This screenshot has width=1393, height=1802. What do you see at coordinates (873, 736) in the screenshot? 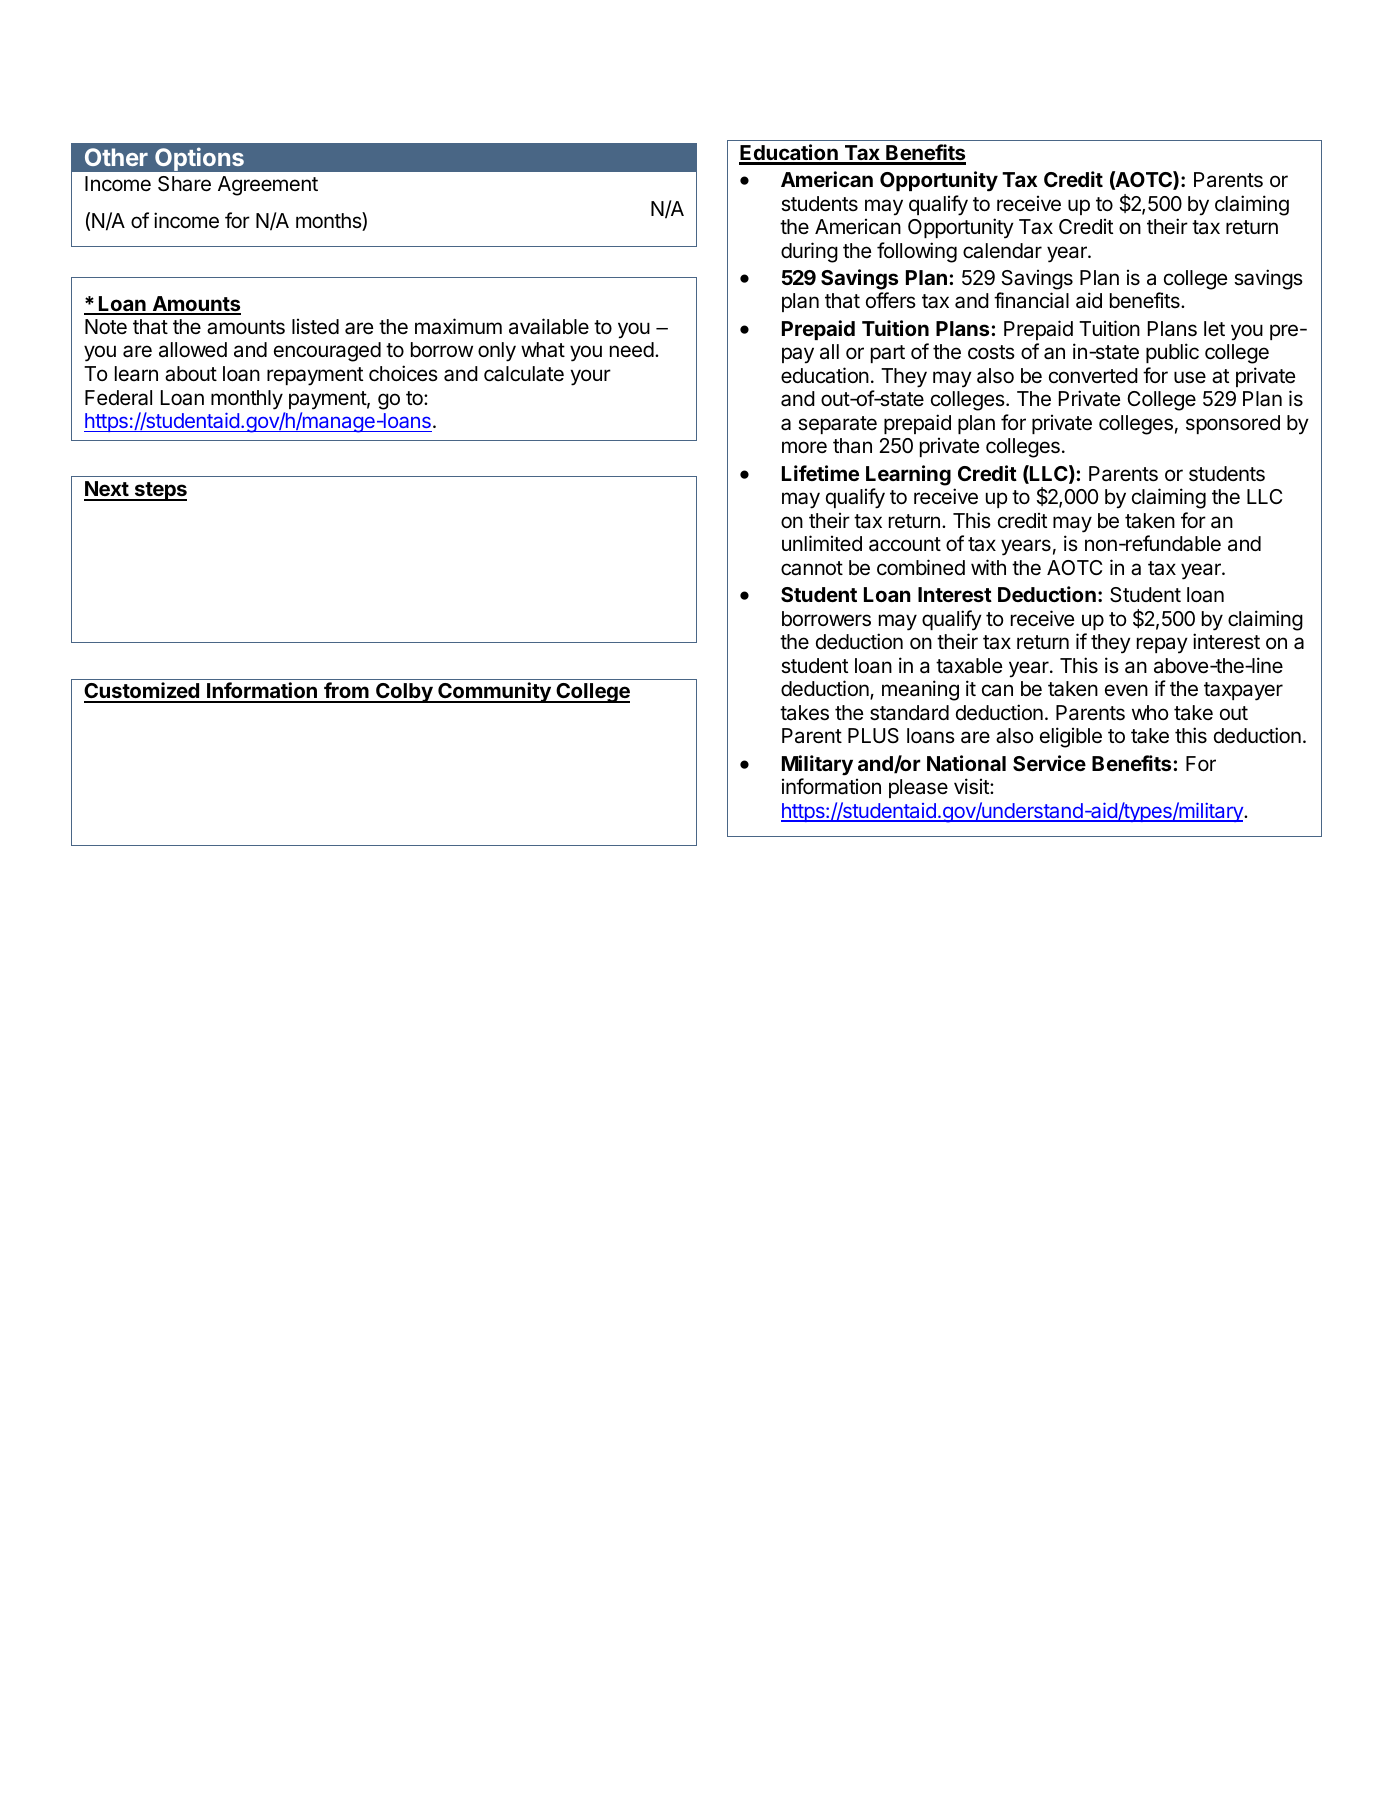
I see `PLUS` at bounding box center [873, 736].
